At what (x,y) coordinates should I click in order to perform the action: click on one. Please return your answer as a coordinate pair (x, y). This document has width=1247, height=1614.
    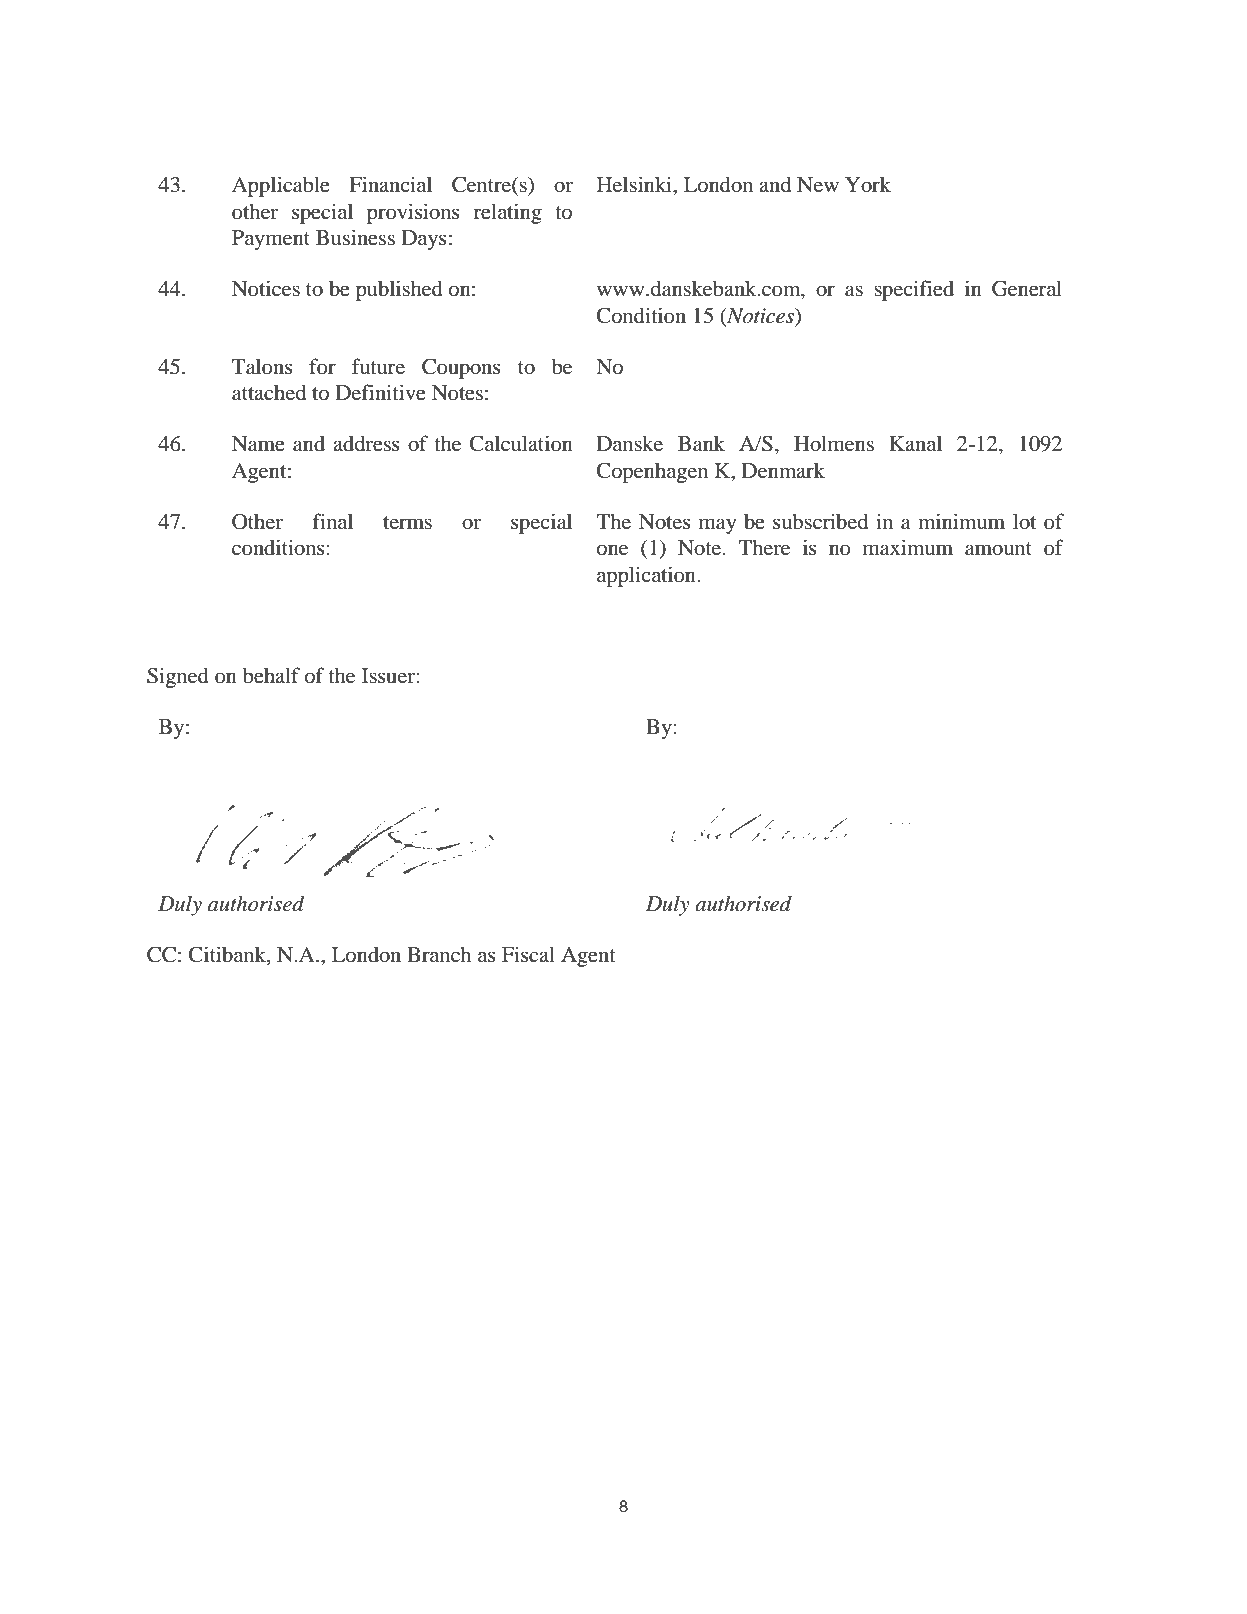
    Looking at the image, I should click on (612, 550).
